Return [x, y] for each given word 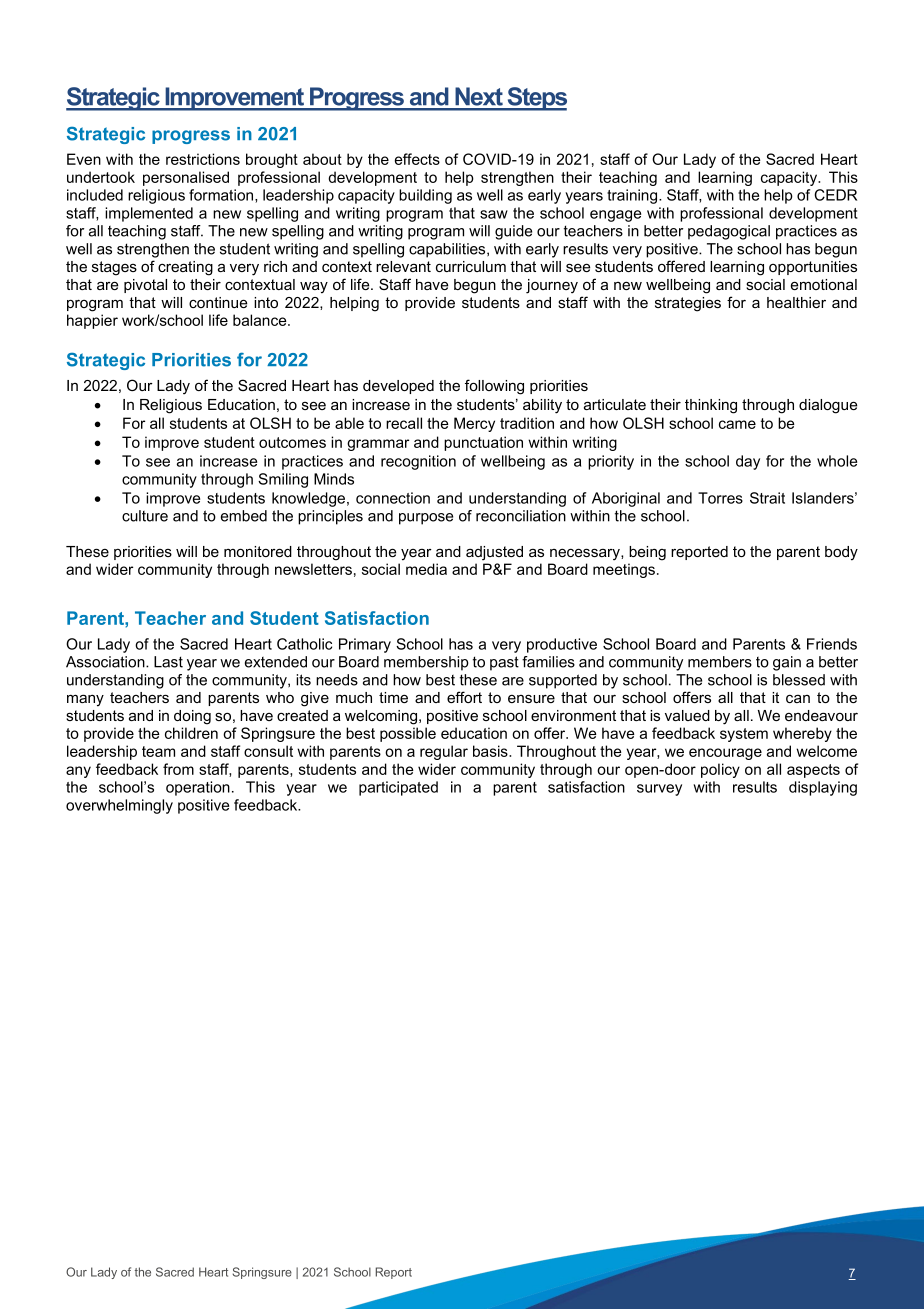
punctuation [483, 443]
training [633, 196]
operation [198, 788]
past [504, 663]
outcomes [292, 442]
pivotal [145, 286]
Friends [832, 644]
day [748, 462]
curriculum [471, 266]
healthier [796, 302]
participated [398, 788]
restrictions [203, 159]
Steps [536, 99]
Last [168, 662]
